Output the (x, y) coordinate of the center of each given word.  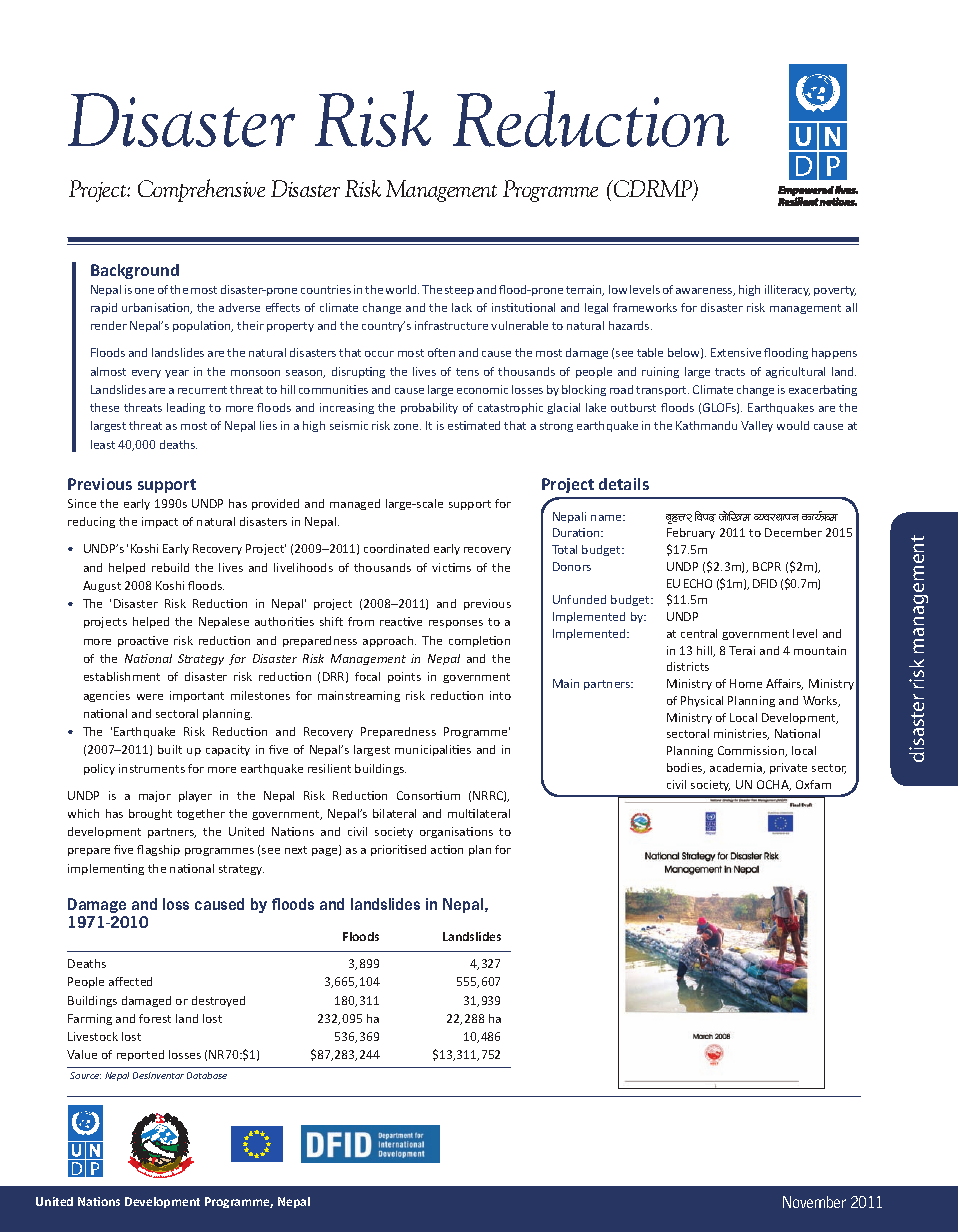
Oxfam (813, 784)
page (326, 852)
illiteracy (787, 290)
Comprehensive (201, 190)
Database (207, 1075)
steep (459, 291)
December (793, 532)
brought (150, 814)
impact (160, 522)
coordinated (396, 548)
